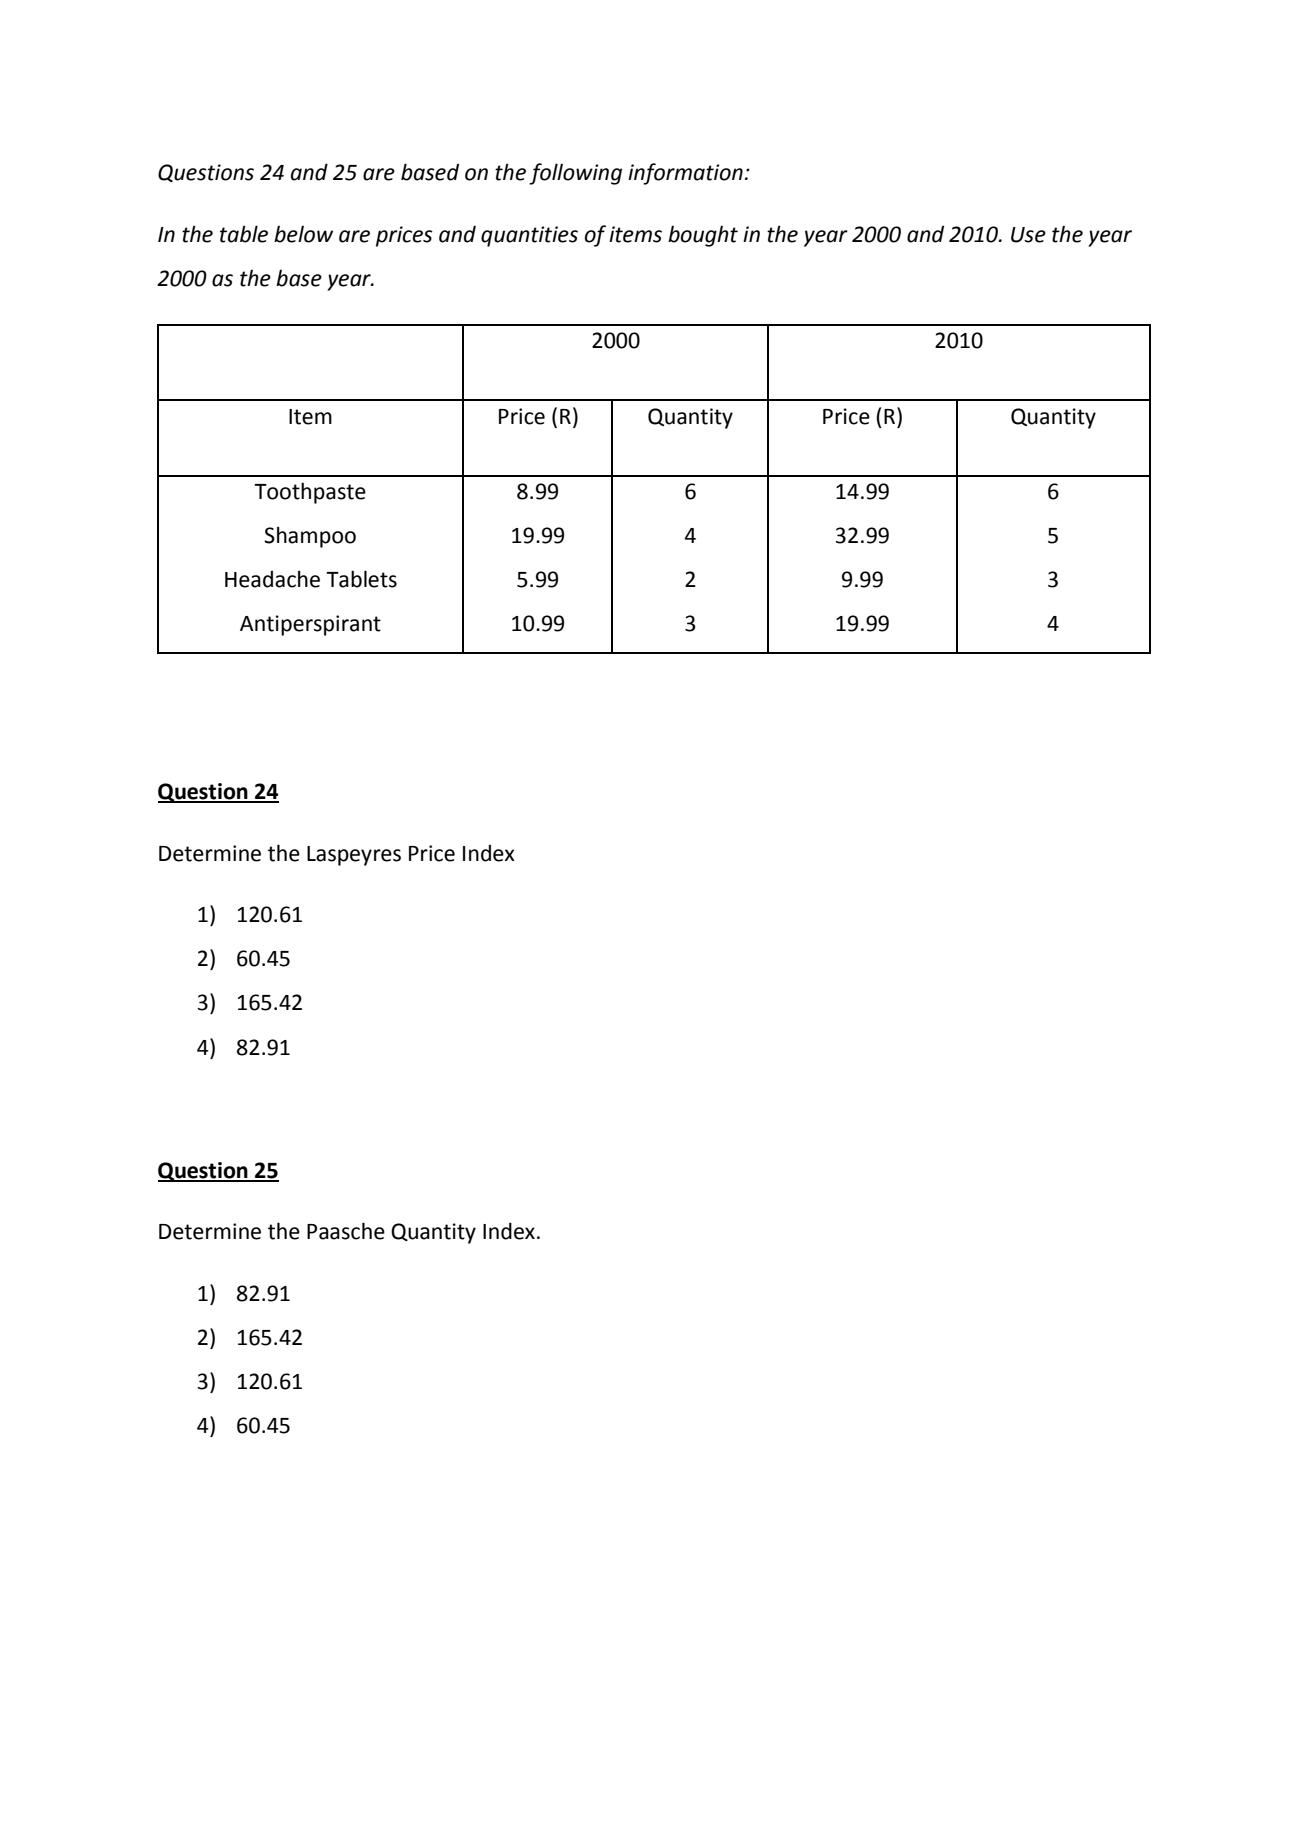 The width and height of the image is (1302, 1842). Describe the element at coordinates (310, 493) in the image. I see `Toothpaste` at that location.
